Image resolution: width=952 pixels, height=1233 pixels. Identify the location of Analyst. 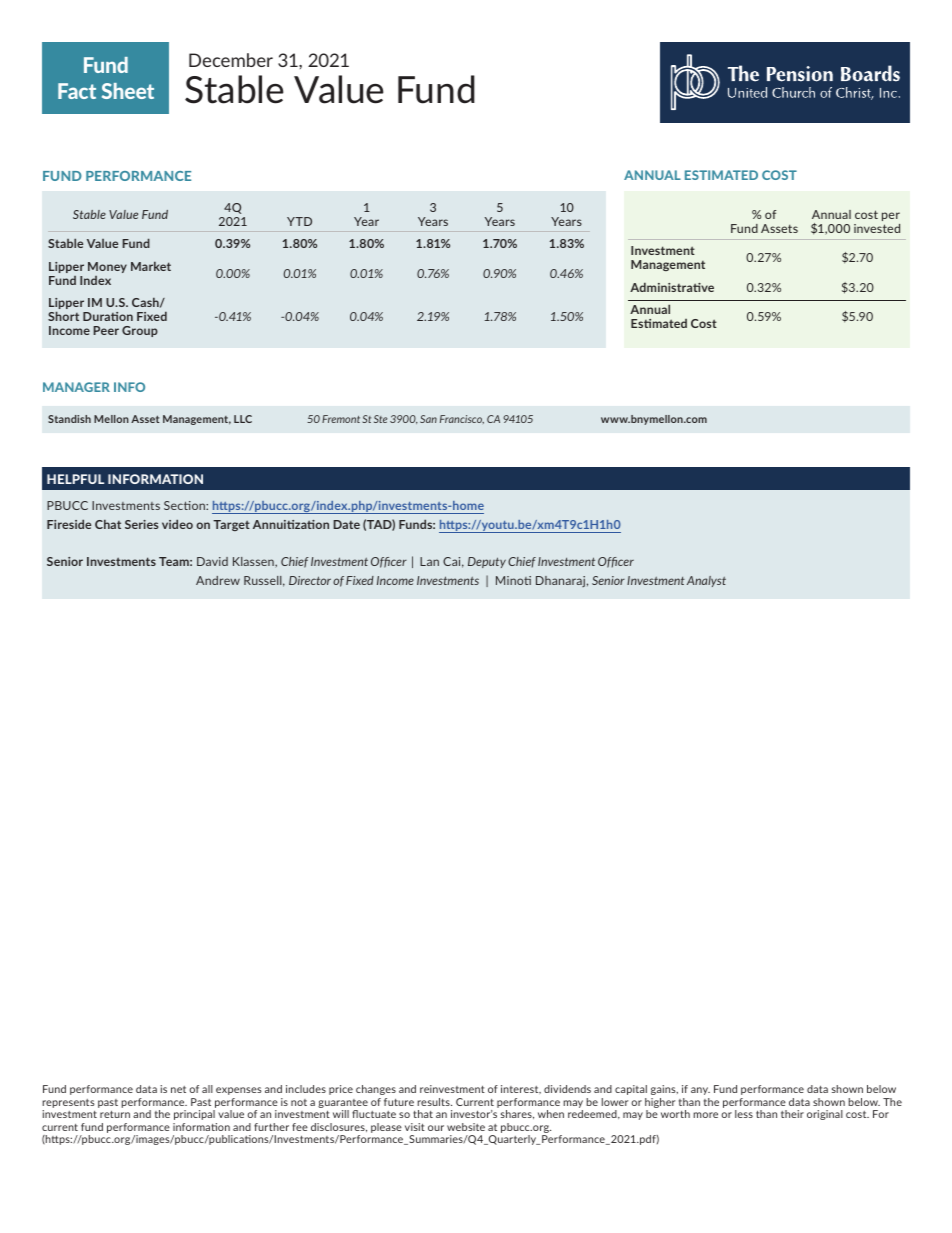
(706, 581).
